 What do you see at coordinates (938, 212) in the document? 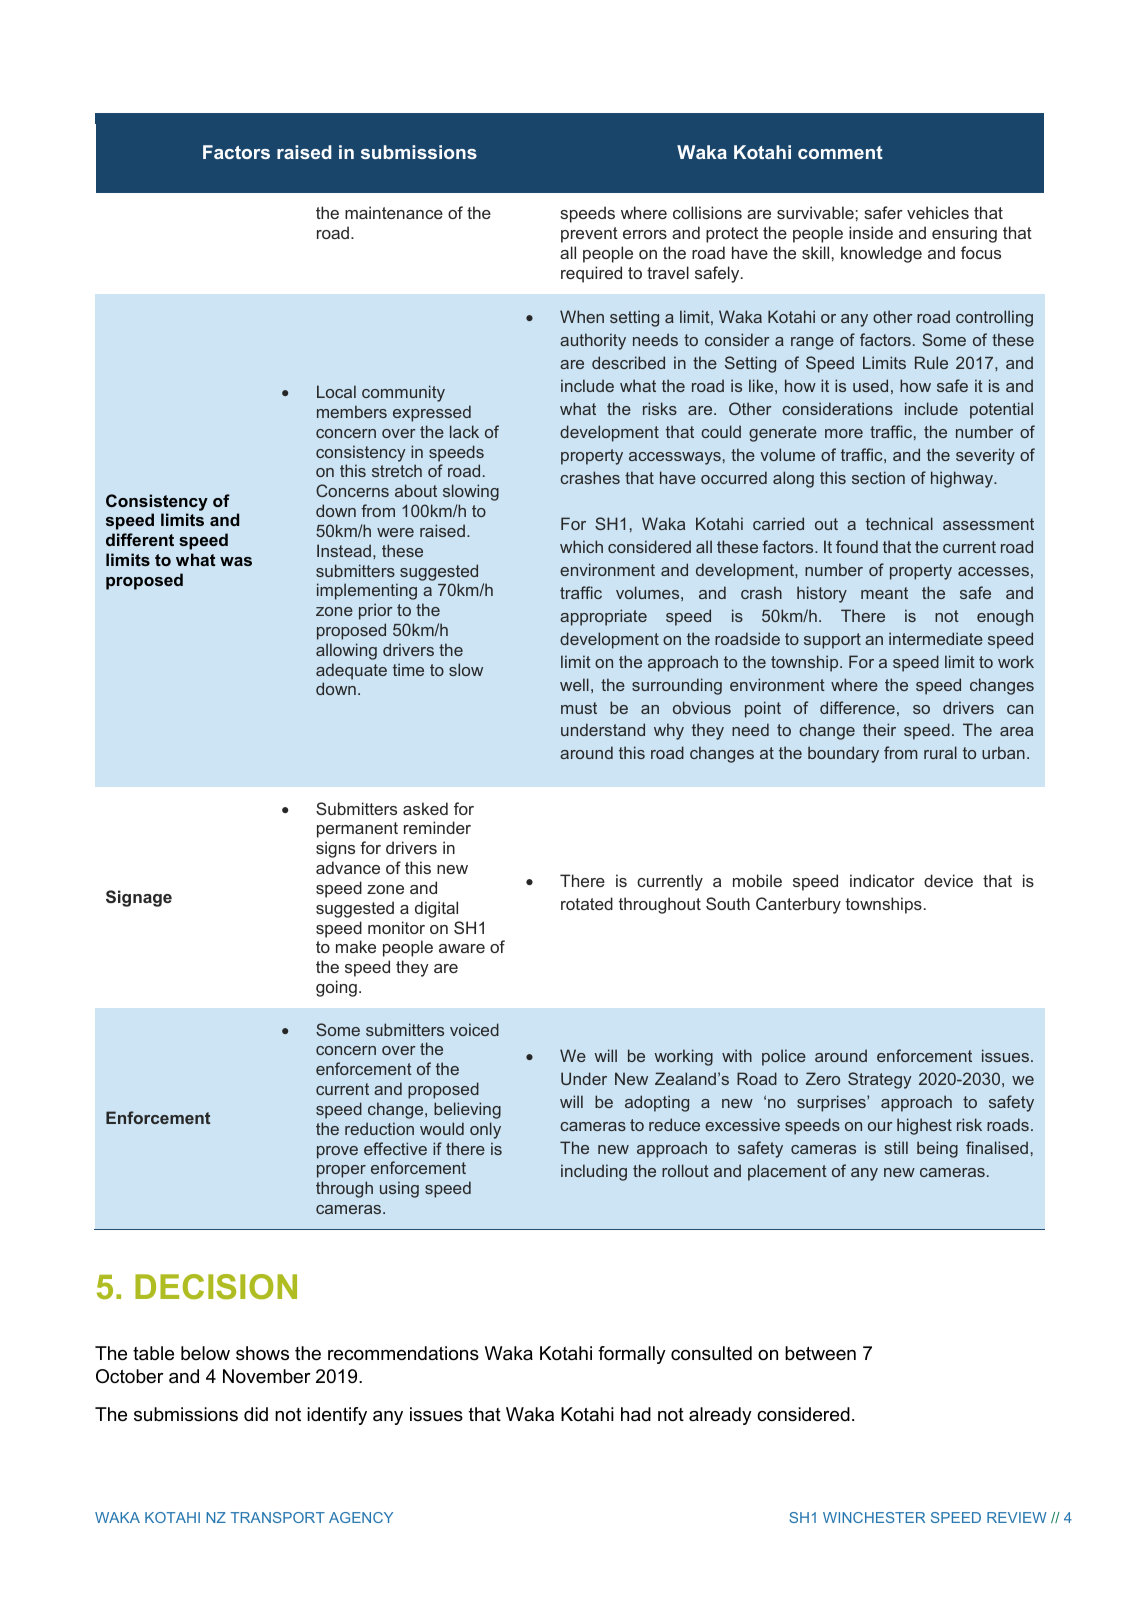
I see `vehicles` at bounding box center [938, 212].
